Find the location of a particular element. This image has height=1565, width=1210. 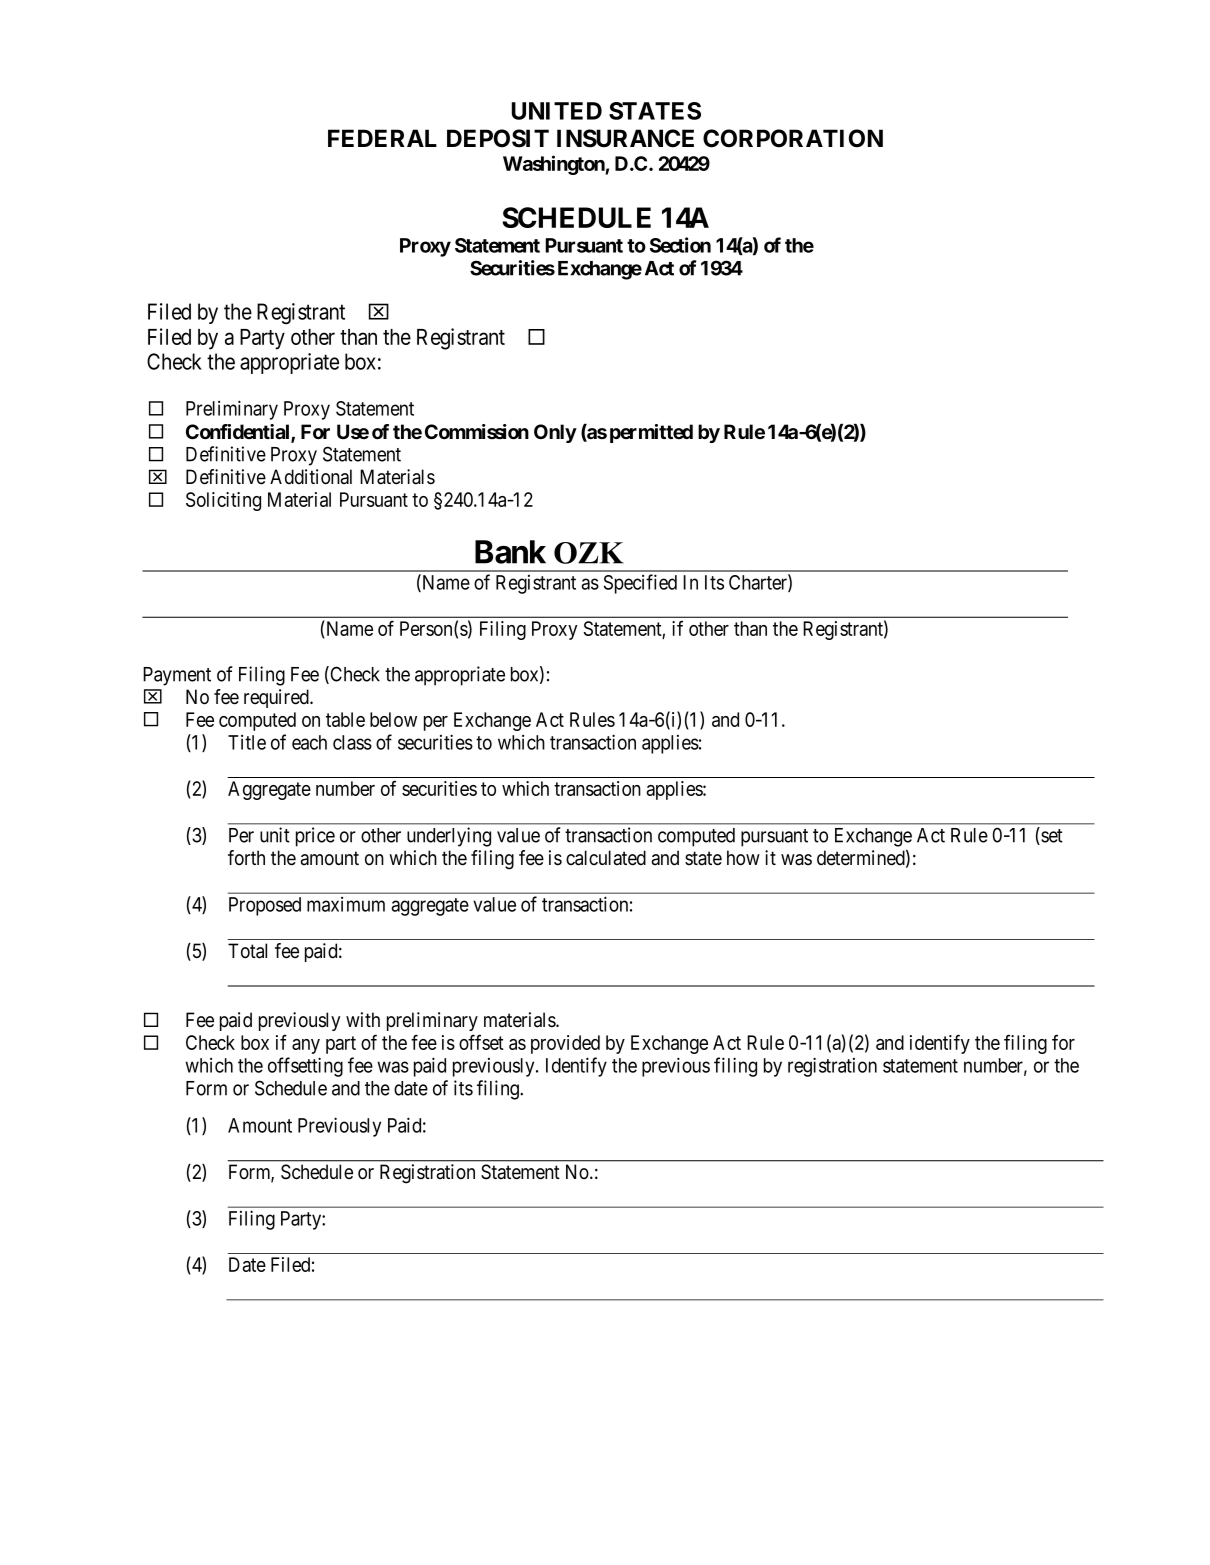

Bank is located at coordinates (510, 552).
